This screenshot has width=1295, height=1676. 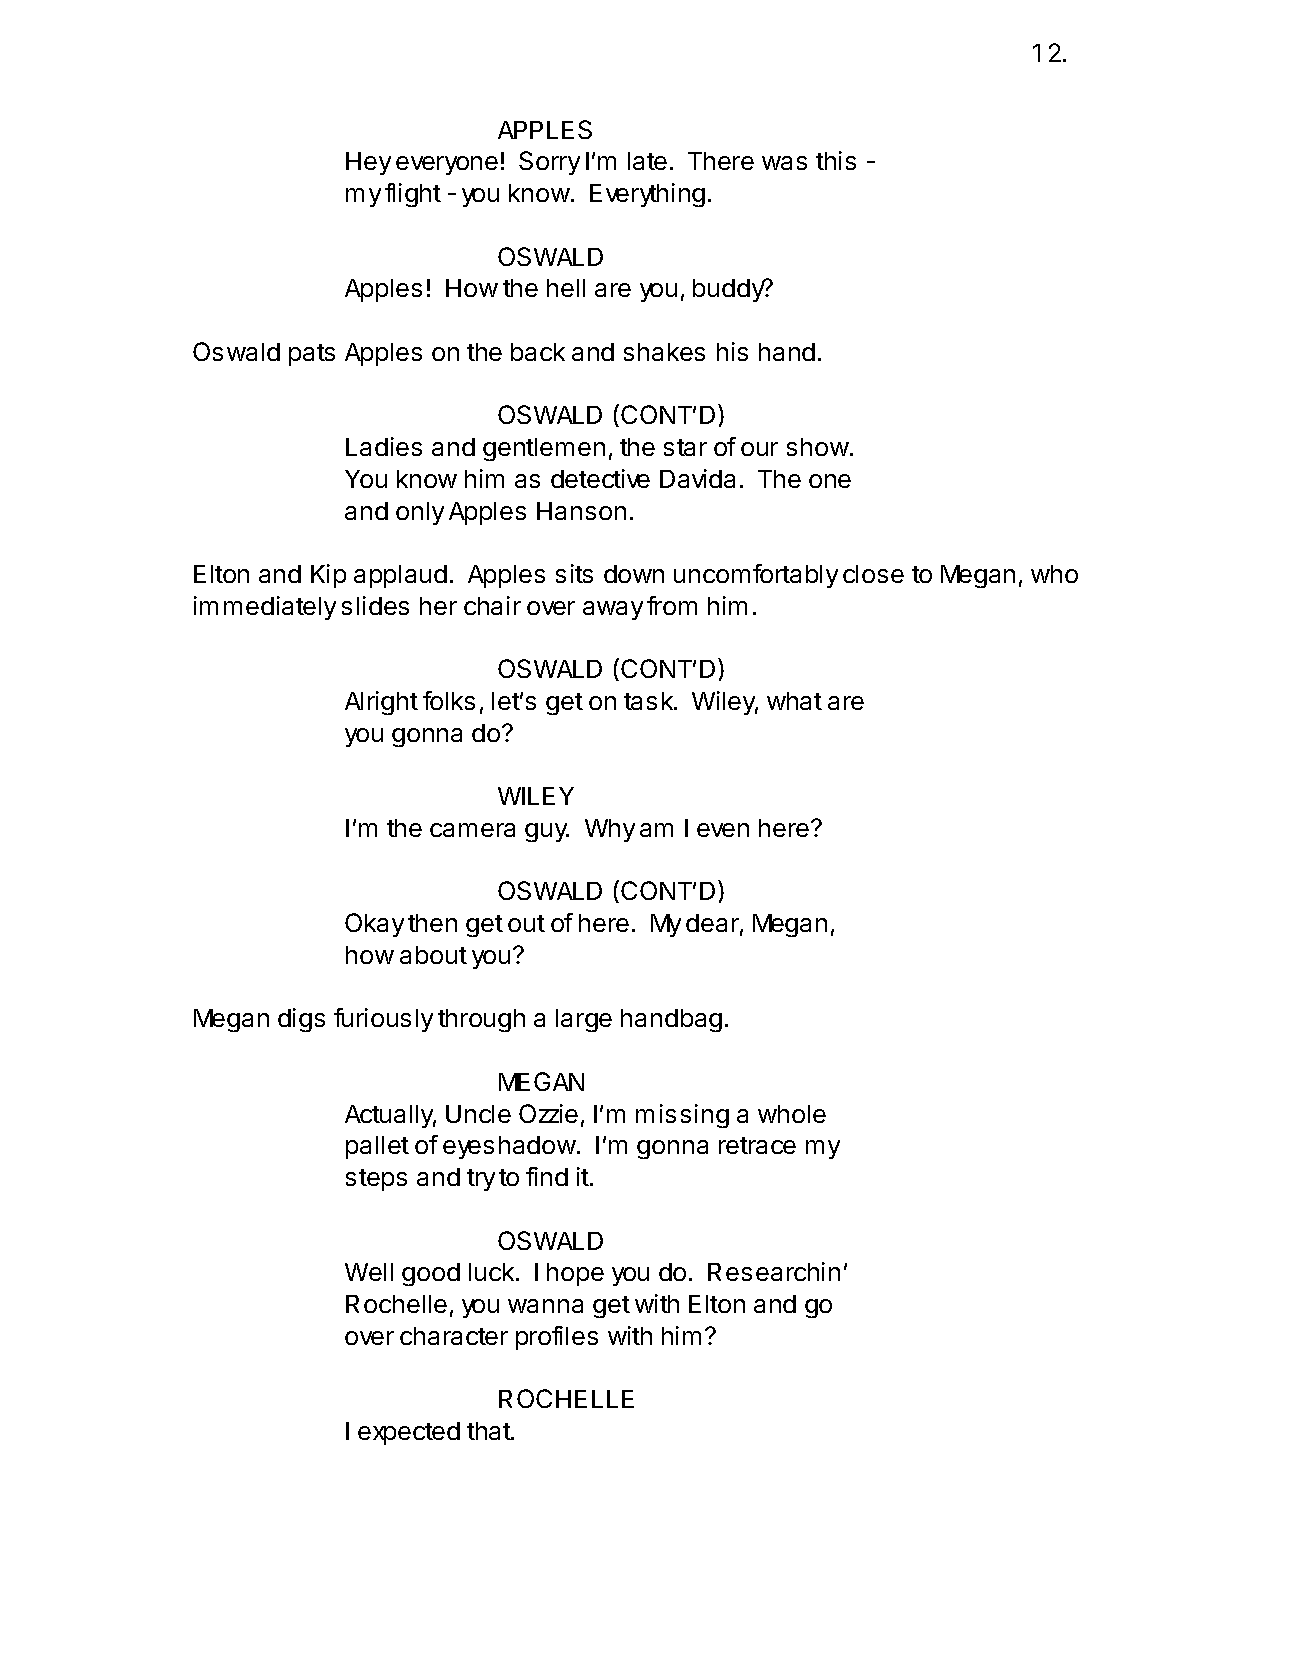 What do you see at coordinates (723, 830) in the screenshot?
I see `even` at bounding box center [723, 830].
